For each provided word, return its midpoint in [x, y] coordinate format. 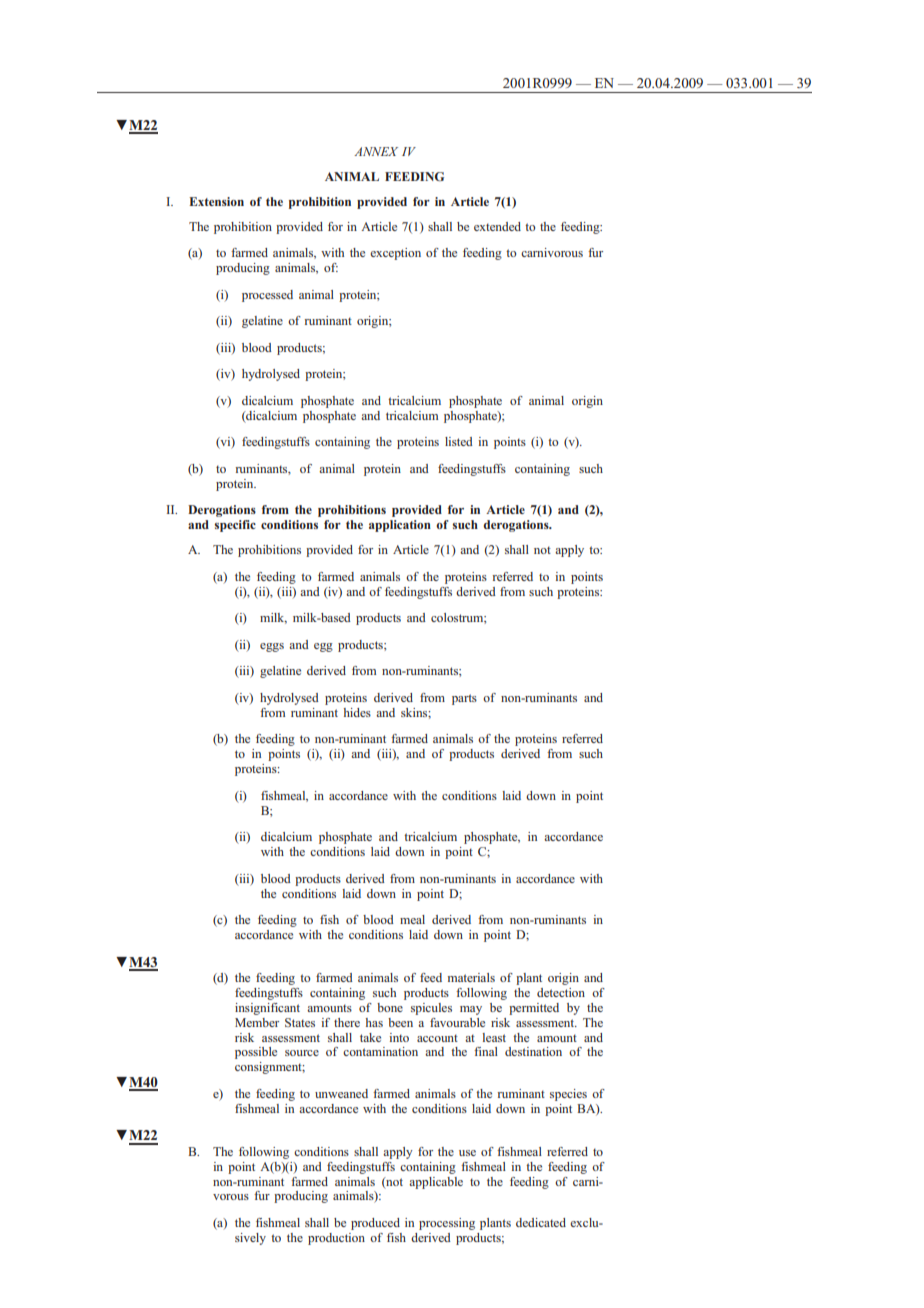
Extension [216, 201]
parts [464, 699]
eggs [272, 647]
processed [267, 296]
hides [357, 712]
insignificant [267, 1009]
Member [257, 1022]
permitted [534, 1009]
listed [459, 441]
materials [471, 977]
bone [390, 1007]
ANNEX [376, 151]
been [400, 1022]
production [336, 1239]
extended [497, 226]
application [400, 526]
